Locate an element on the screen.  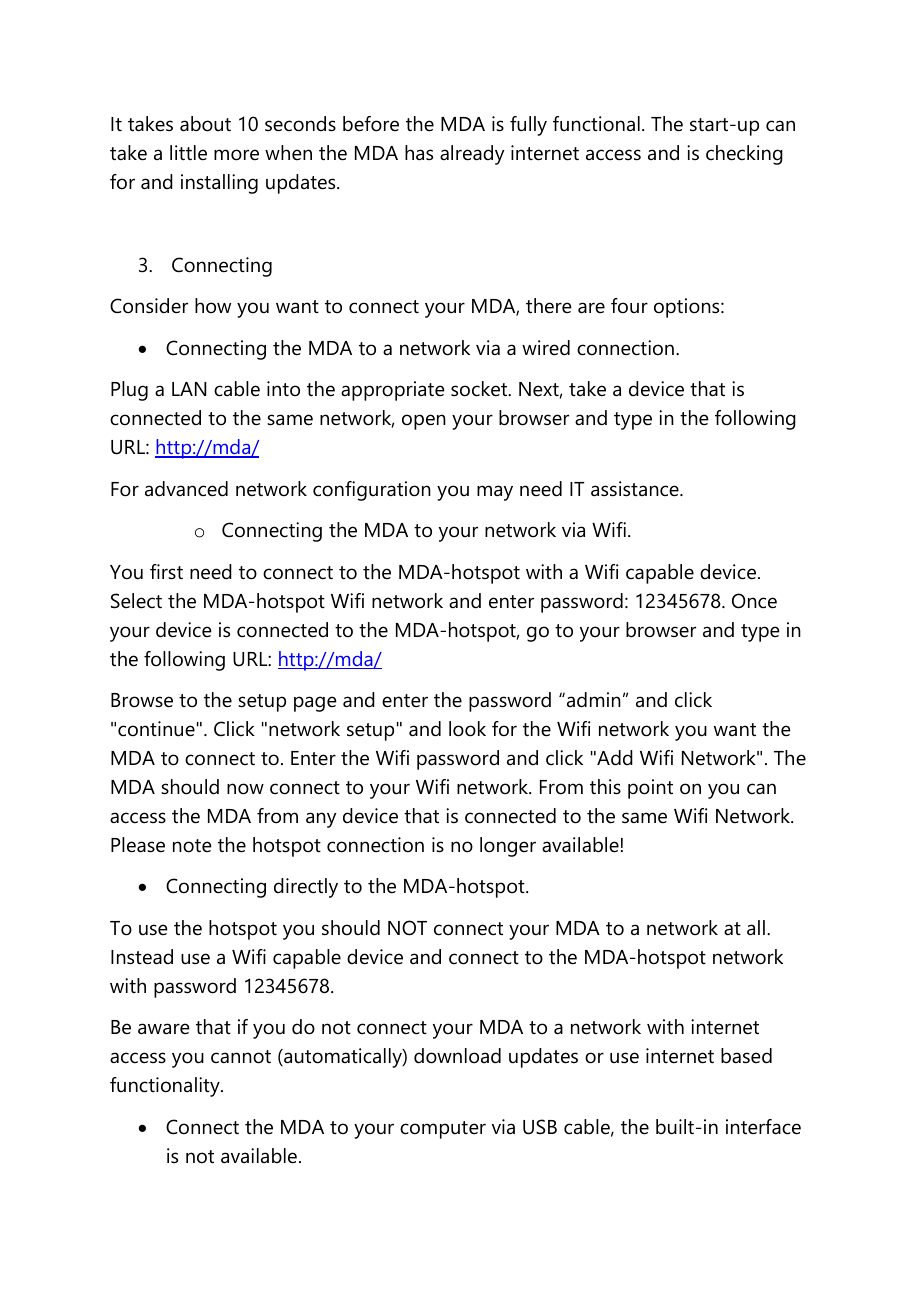
based is located at coordinates (746, 1056).
